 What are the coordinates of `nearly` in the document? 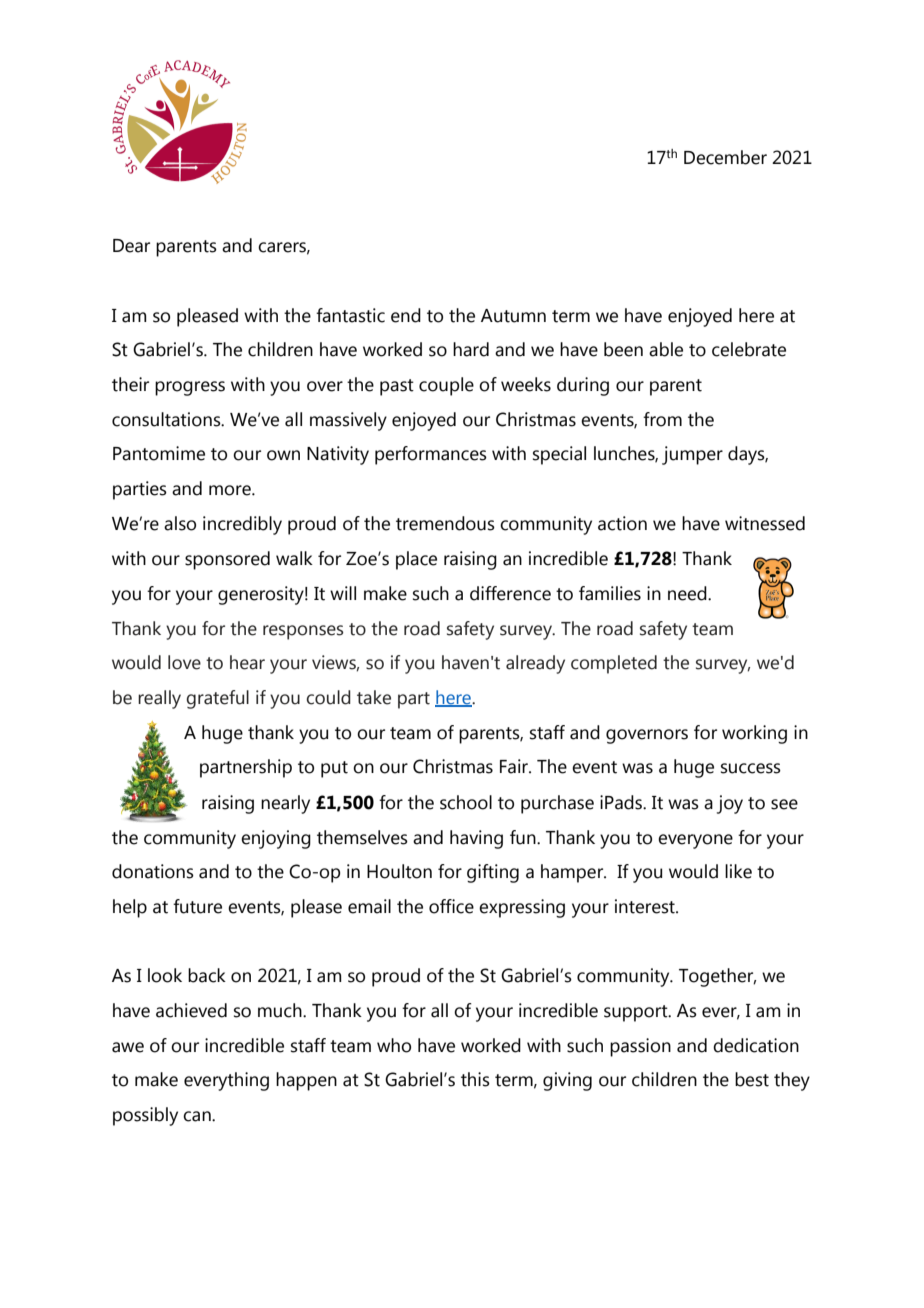 It's located at (285, 804).
